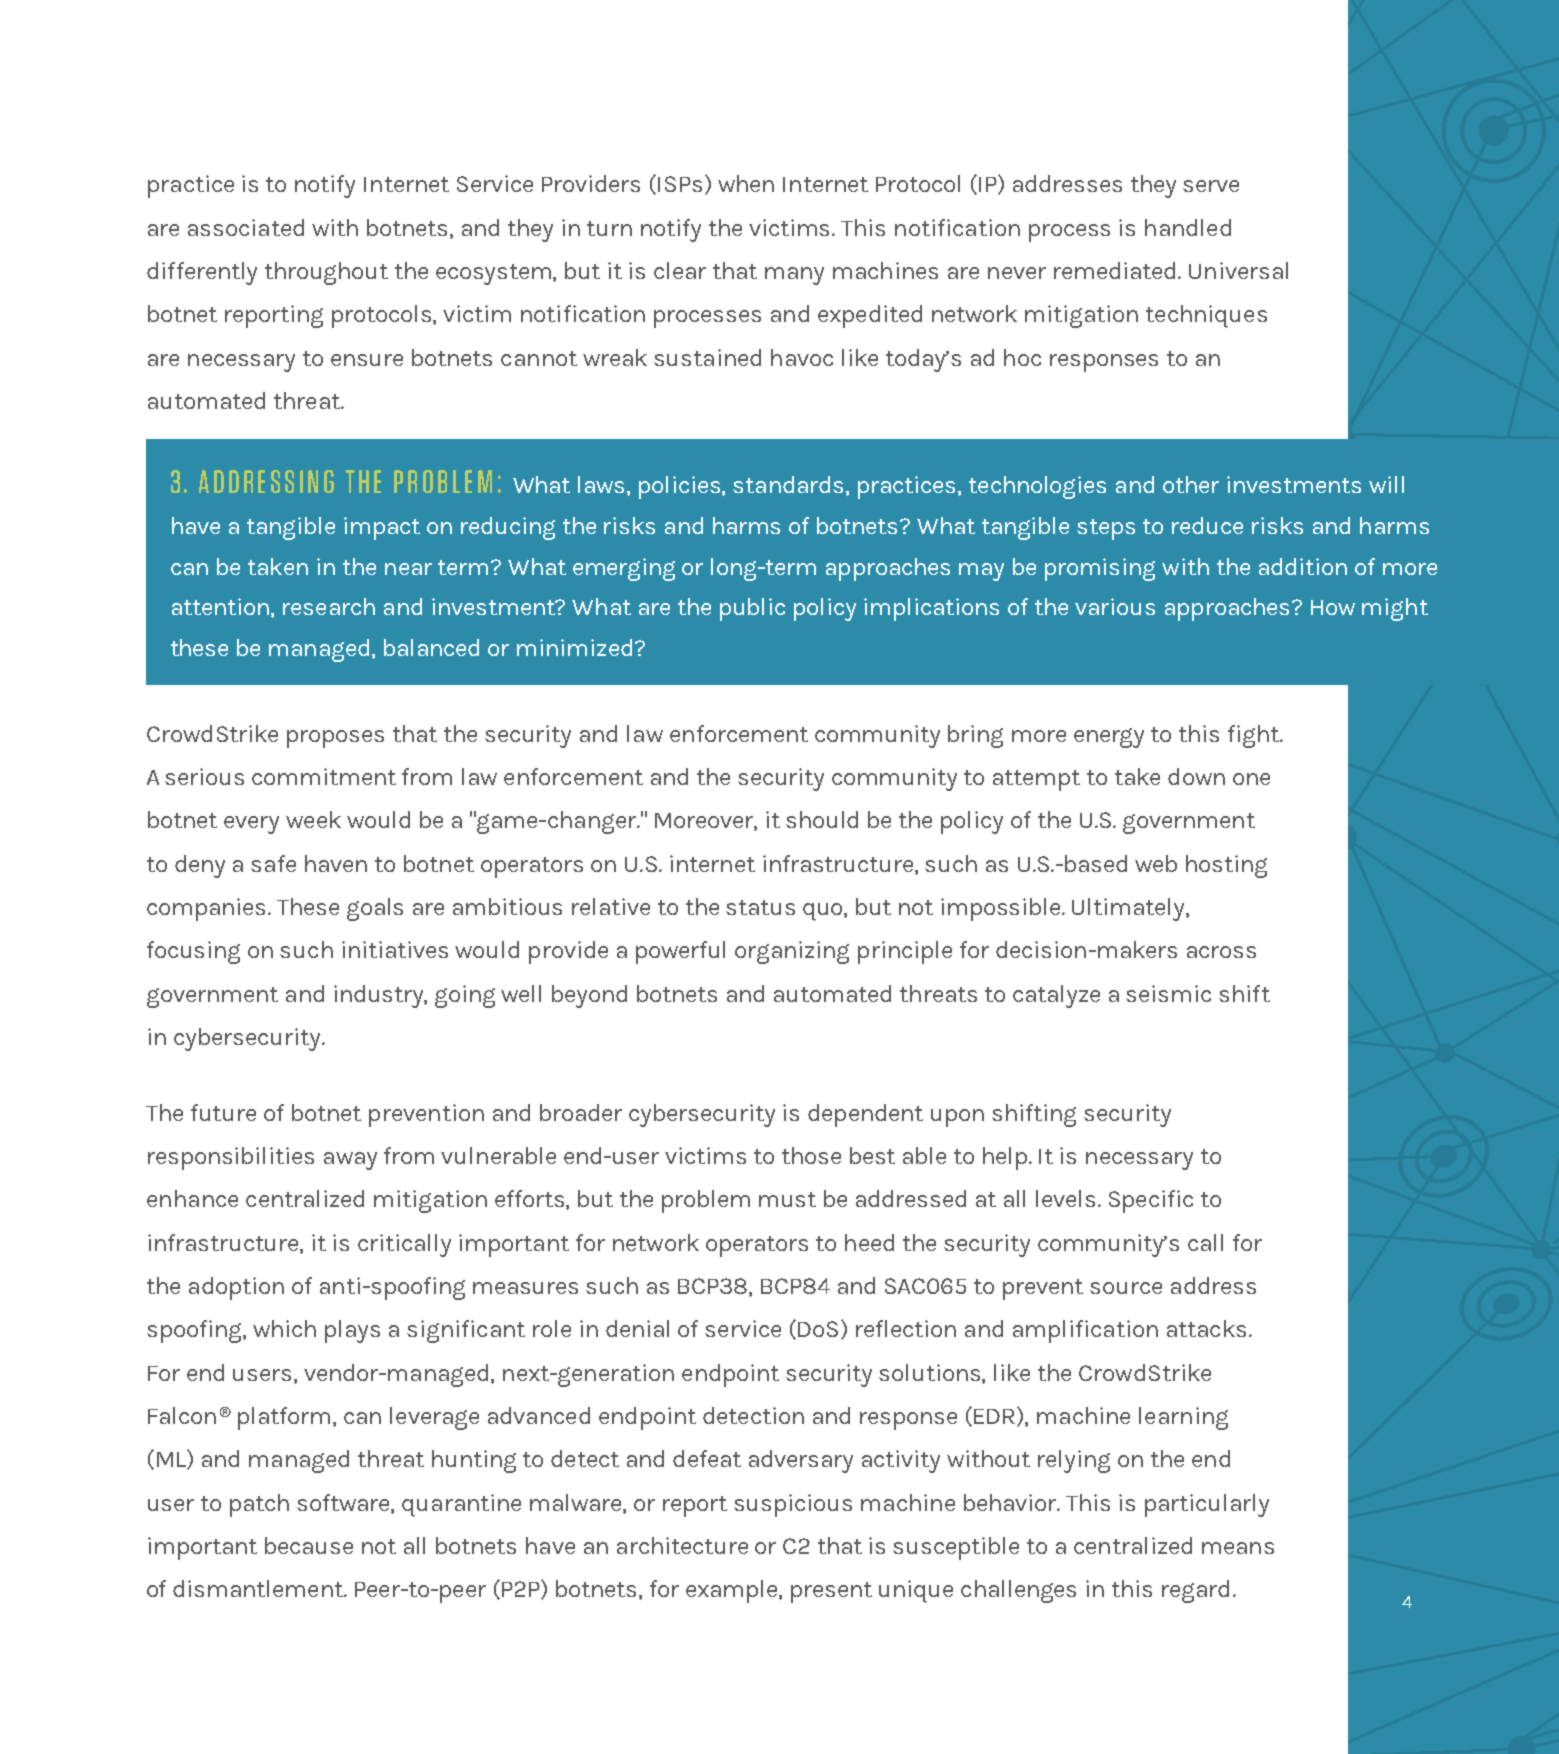 This screenshot has width=1559, height=1754. I want to click on handled, so click(1188, 227).
